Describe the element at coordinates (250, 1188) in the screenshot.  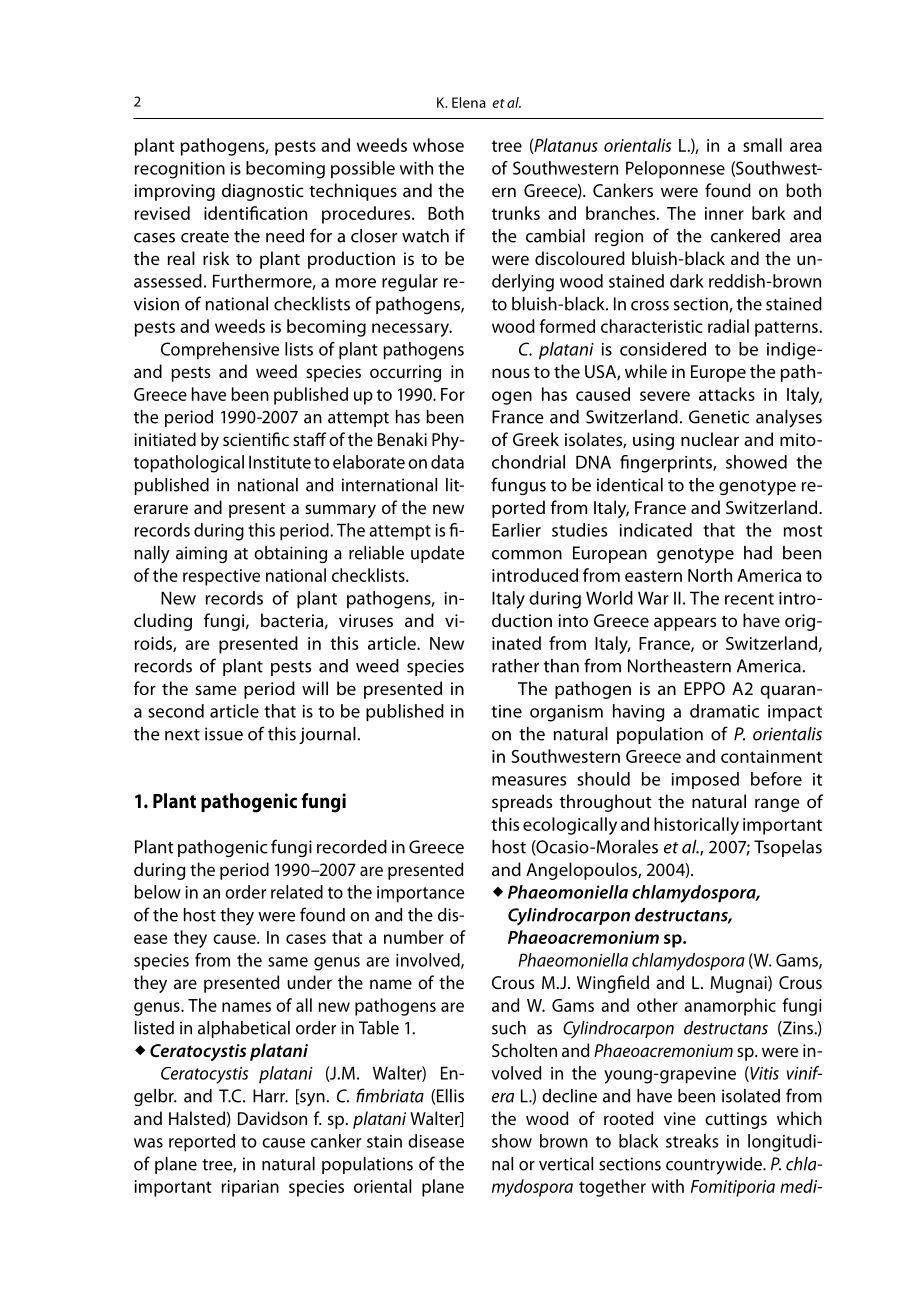
I see `riparian` at that location.
